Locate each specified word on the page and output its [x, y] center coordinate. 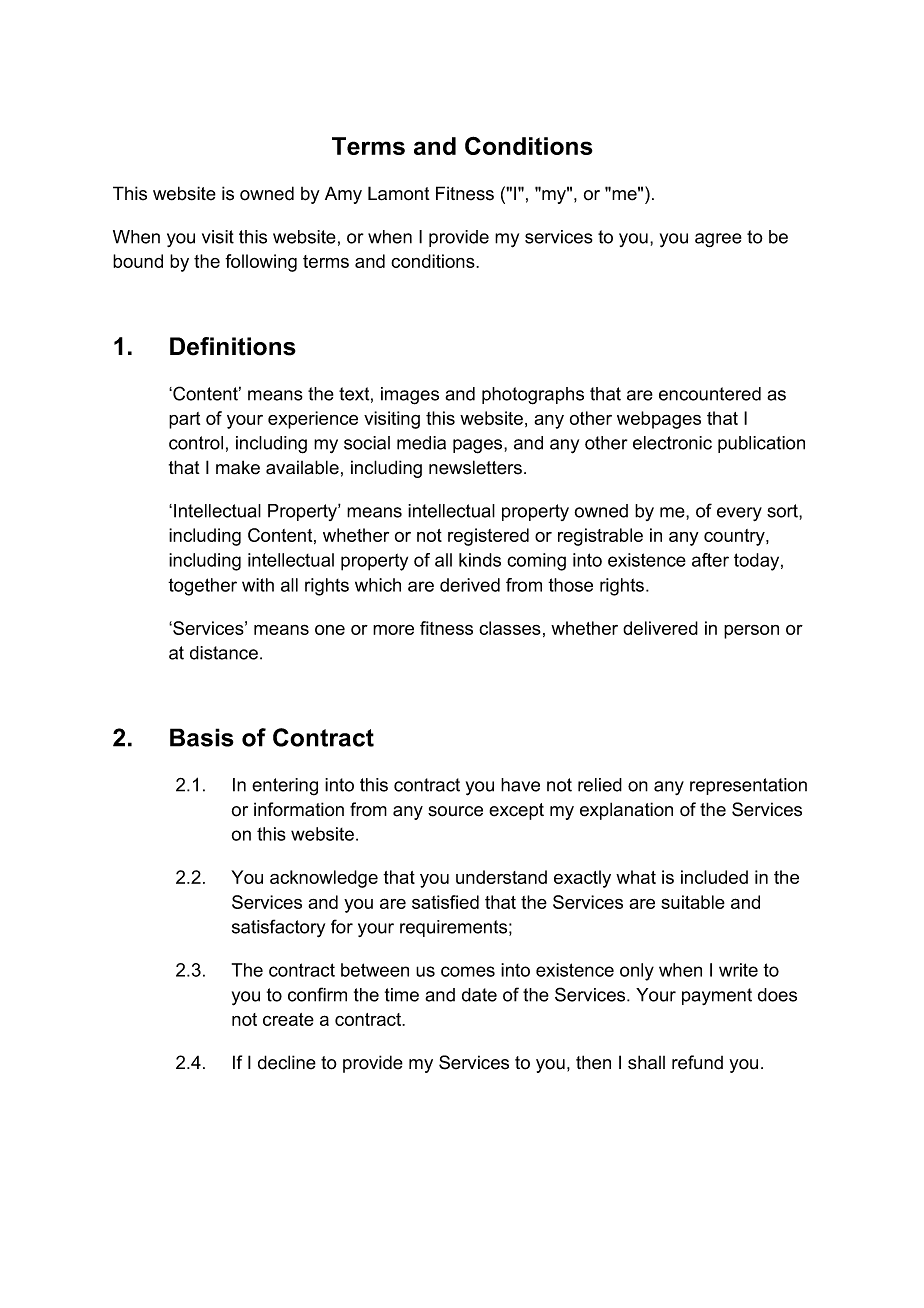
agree [718, 240]
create [288, 1019]
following [261, 263]
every [739, 514]
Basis [202, 737]
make [238, 467]
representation [748, 786]
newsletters [475, 467]
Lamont [399, 193]
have [520, 785]
